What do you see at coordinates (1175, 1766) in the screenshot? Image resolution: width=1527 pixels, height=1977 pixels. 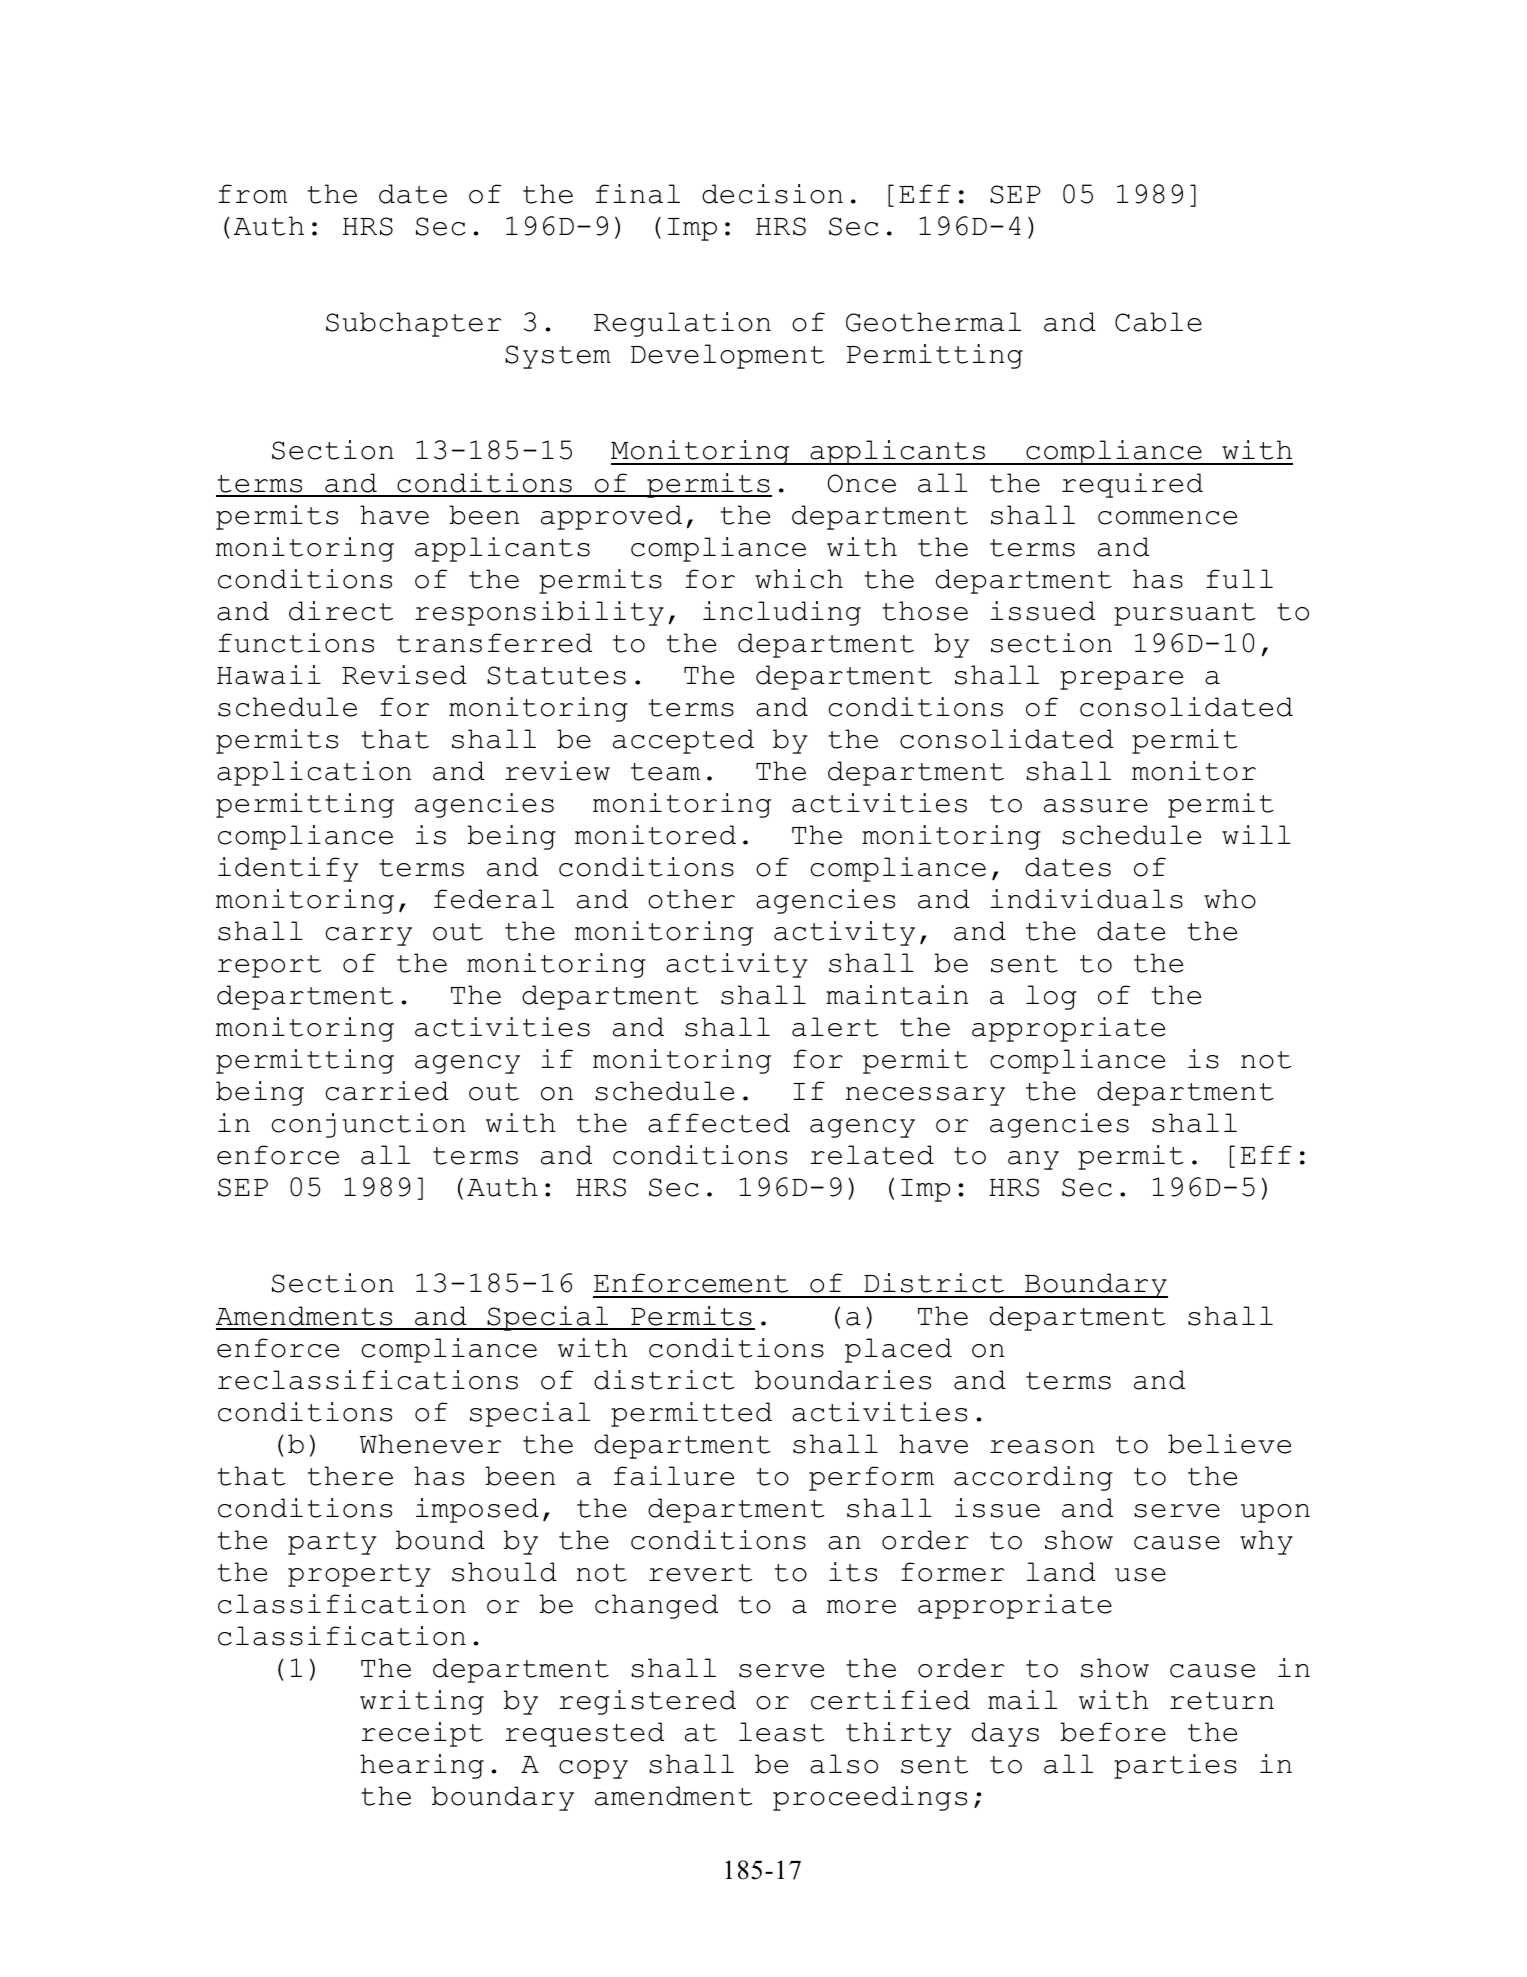 I see `parties` at bounding box center [1175, 1766].
